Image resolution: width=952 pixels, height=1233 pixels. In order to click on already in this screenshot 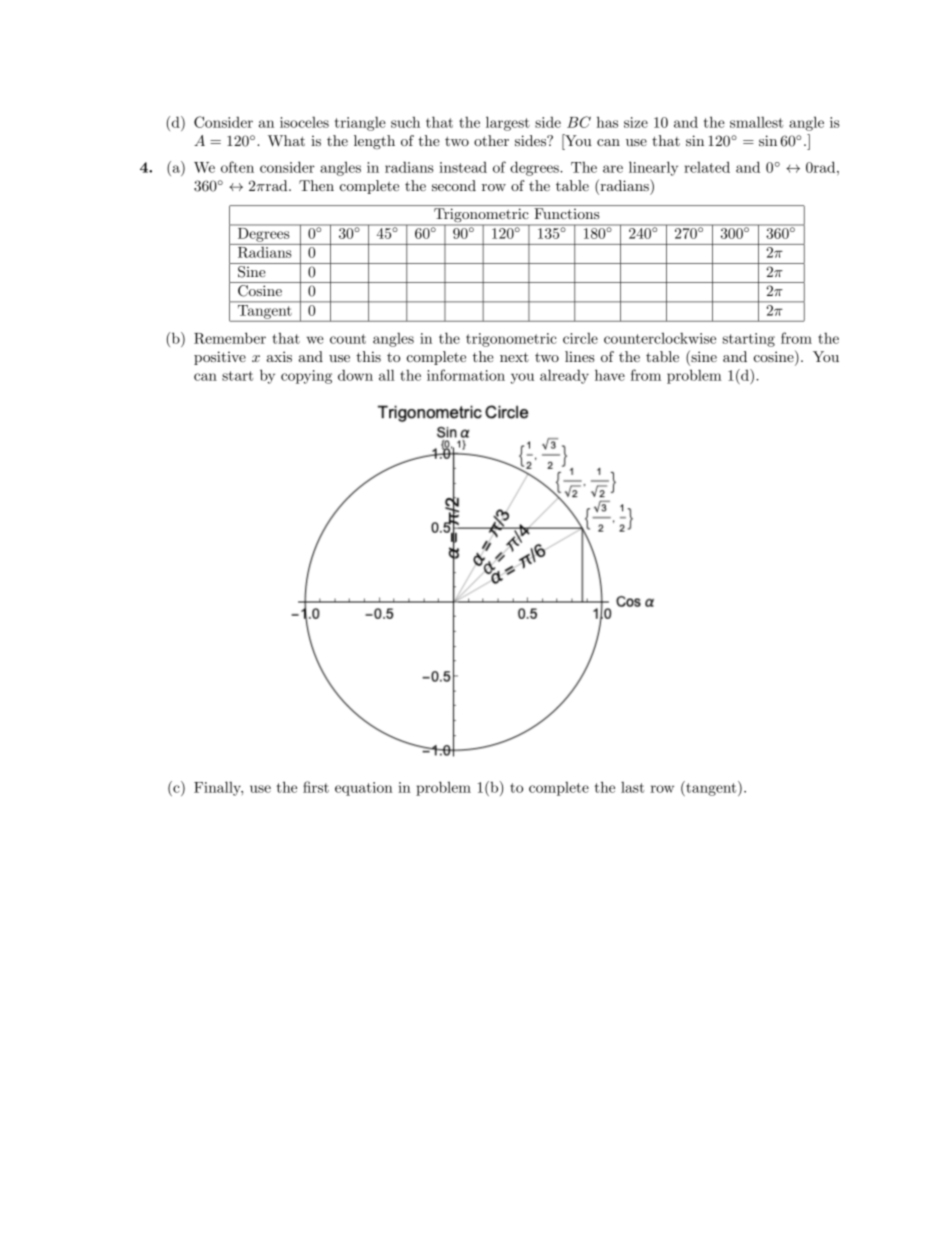, I will do `click(564, 376)`.
